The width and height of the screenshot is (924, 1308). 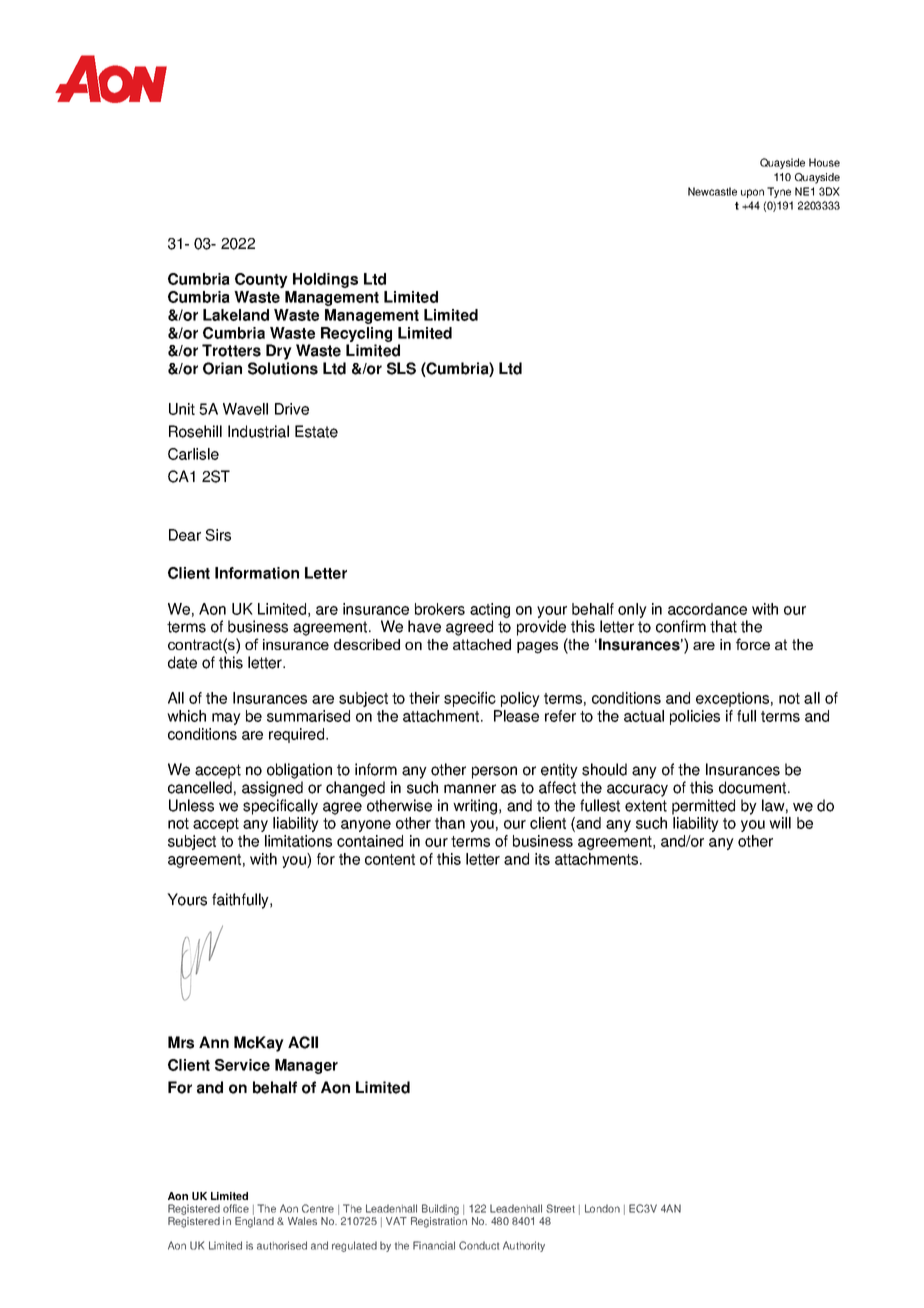 I want to click on upon, so click(x=752, y=193).
